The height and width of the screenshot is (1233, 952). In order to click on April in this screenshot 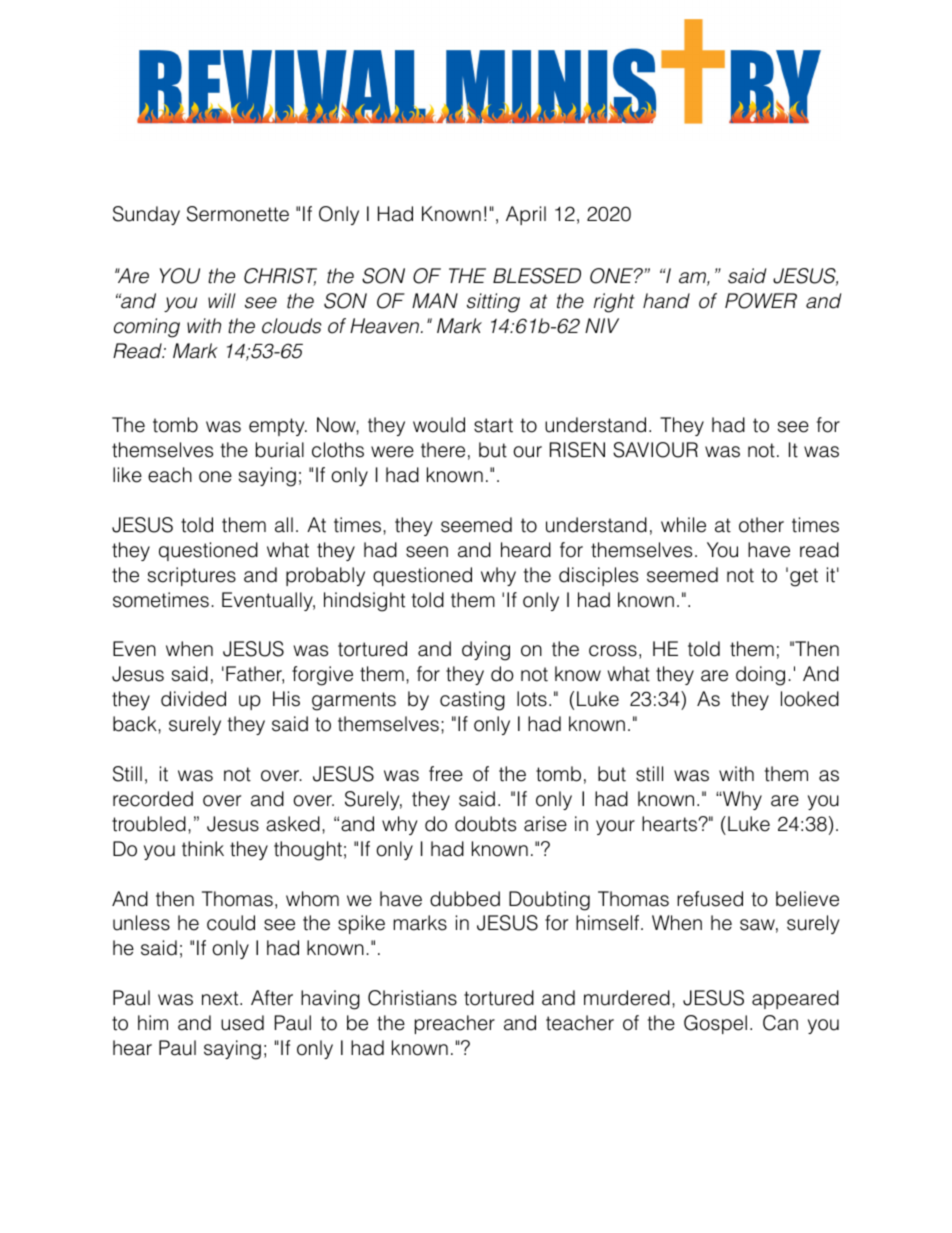, I will do `click(526, 215)`.
